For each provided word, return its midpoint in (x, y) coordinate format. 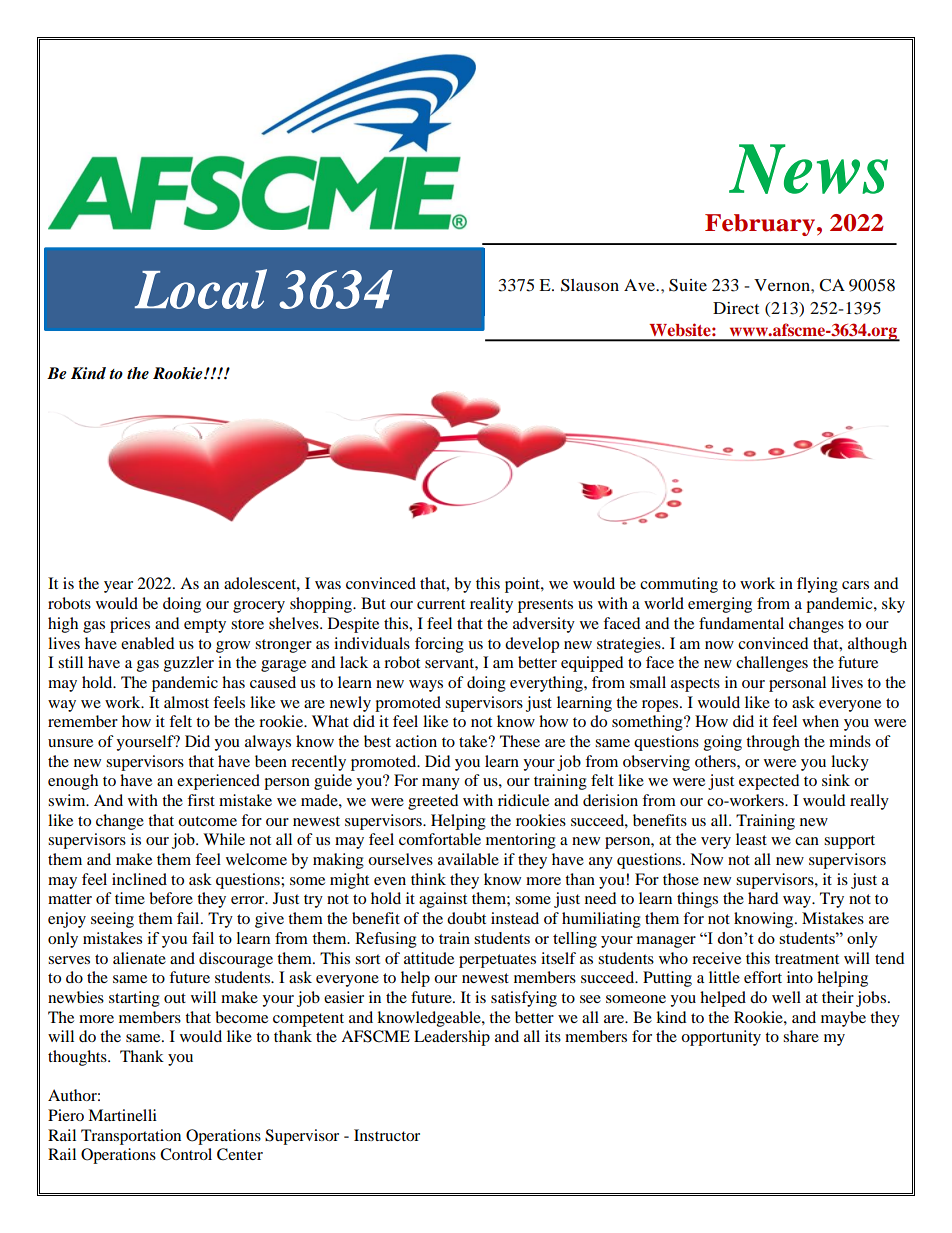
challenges (772, 664)
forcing (439, 645)
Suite (688, 285)
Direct (736, 308)
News (808, 169)
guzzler (189, 664)
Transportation (131, 1137)
